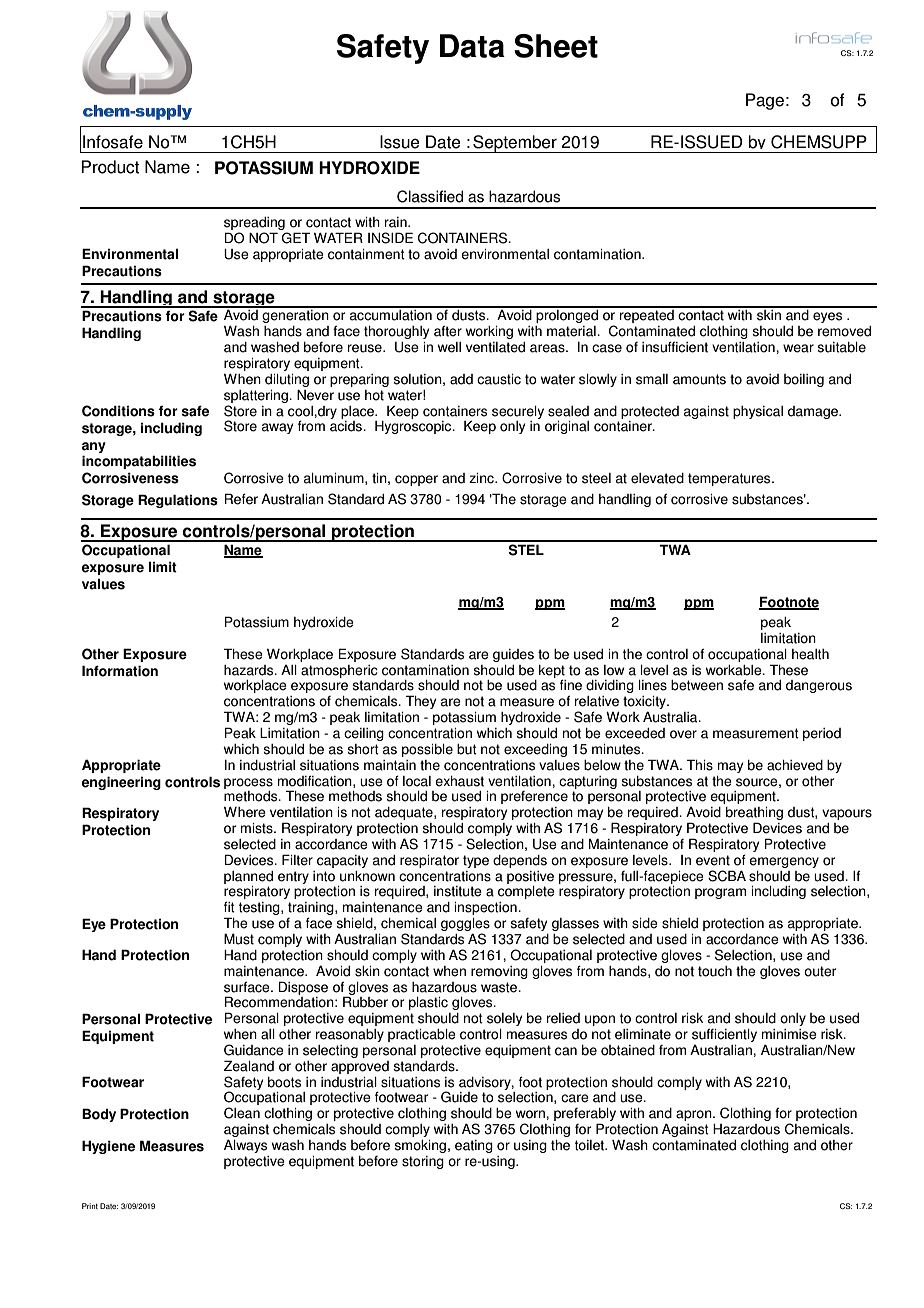  I want to click on program, so click(720, 893).
